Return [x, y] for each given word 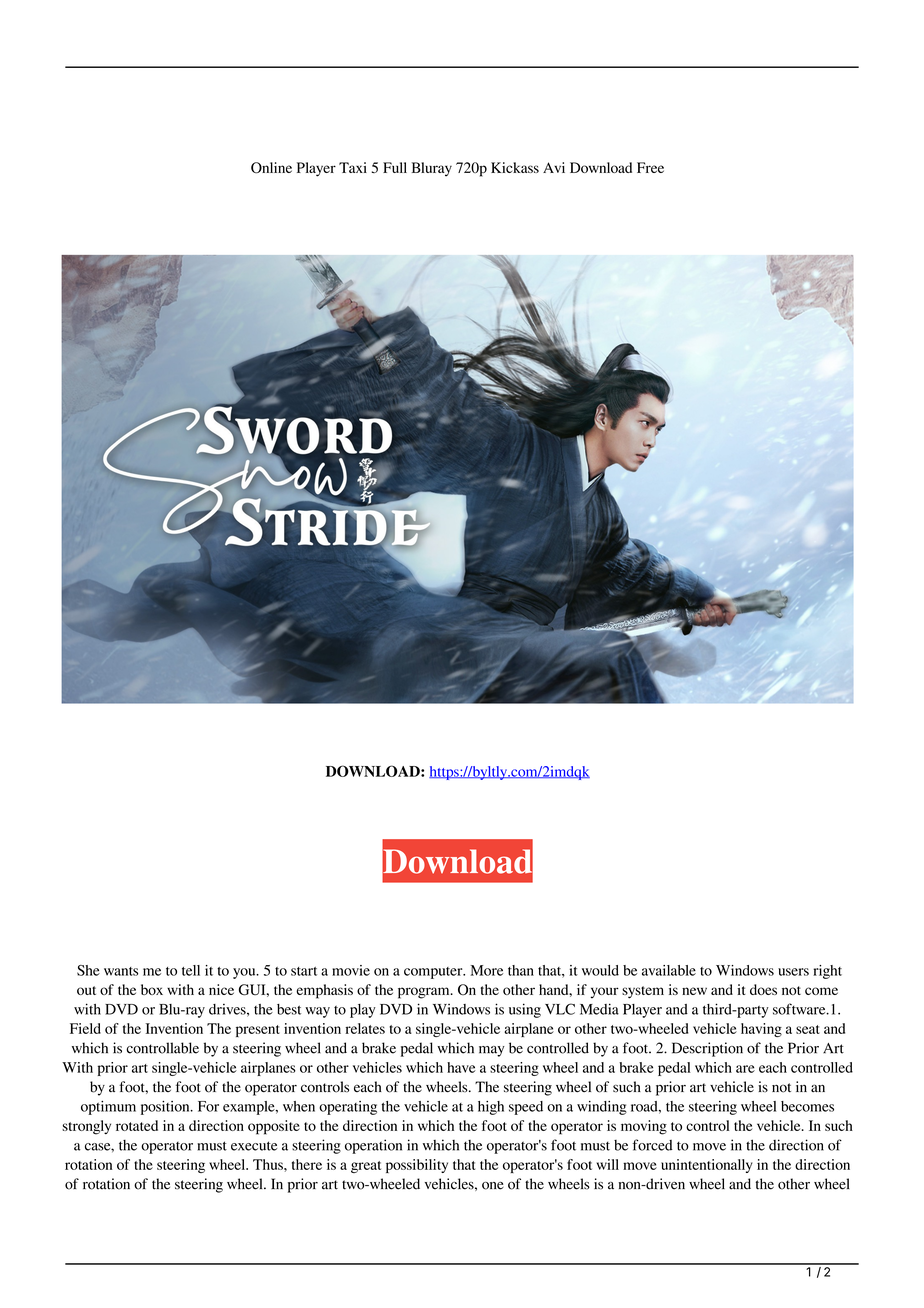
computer [434, 973]
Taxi [353, 167]
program [425, 993]
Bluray [432, 169]
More [486, 970]
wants [121, 971]
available [669, 970]
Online [271, 168]
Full [395, 167]
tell [191, 970]
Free [650, 167]
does [763, 989]
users [793, 972]
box [152, 989]
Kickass [515, 167]
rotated [137, 1125]
